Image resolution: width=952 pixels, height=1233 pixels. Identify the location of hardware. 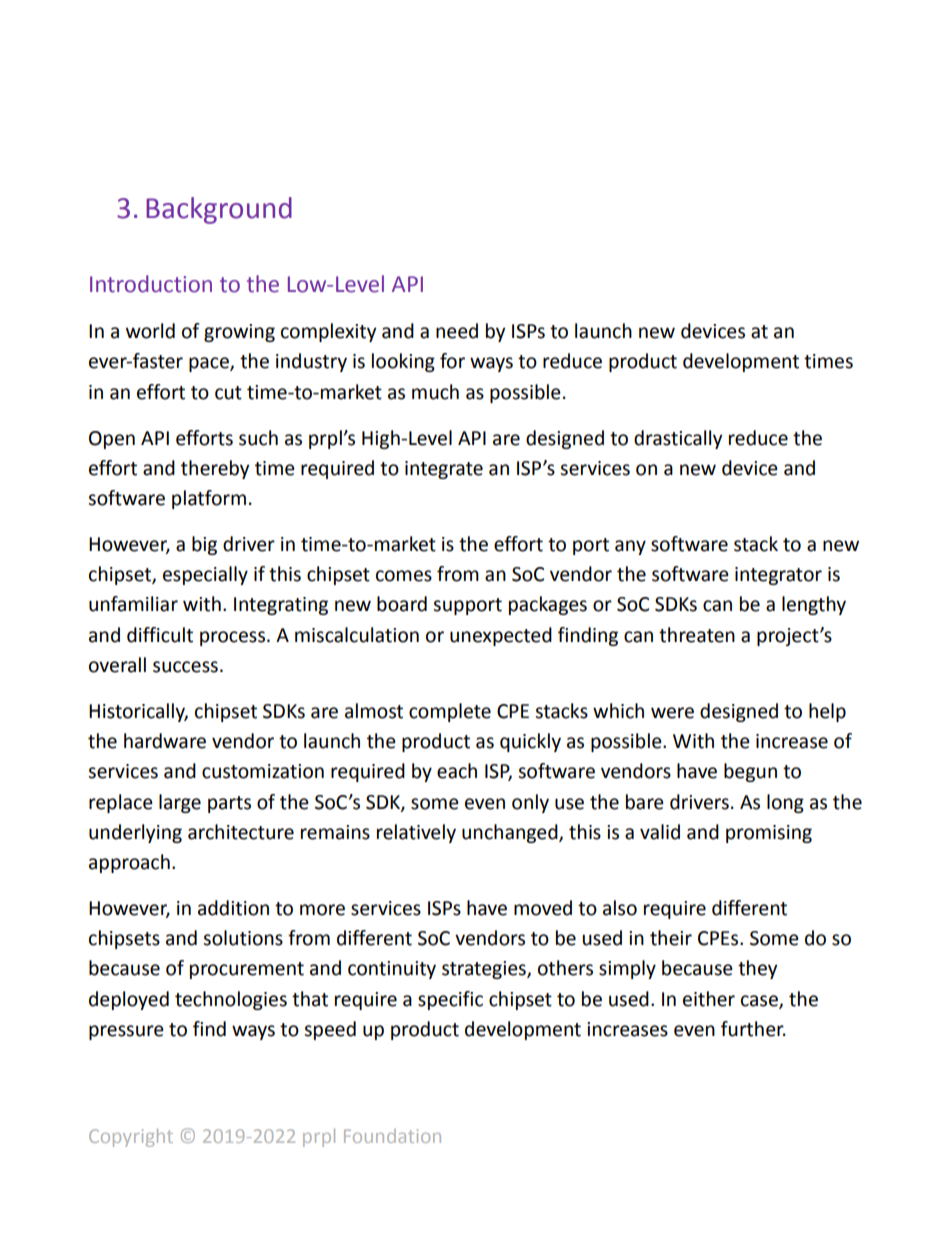
(165, 741).
